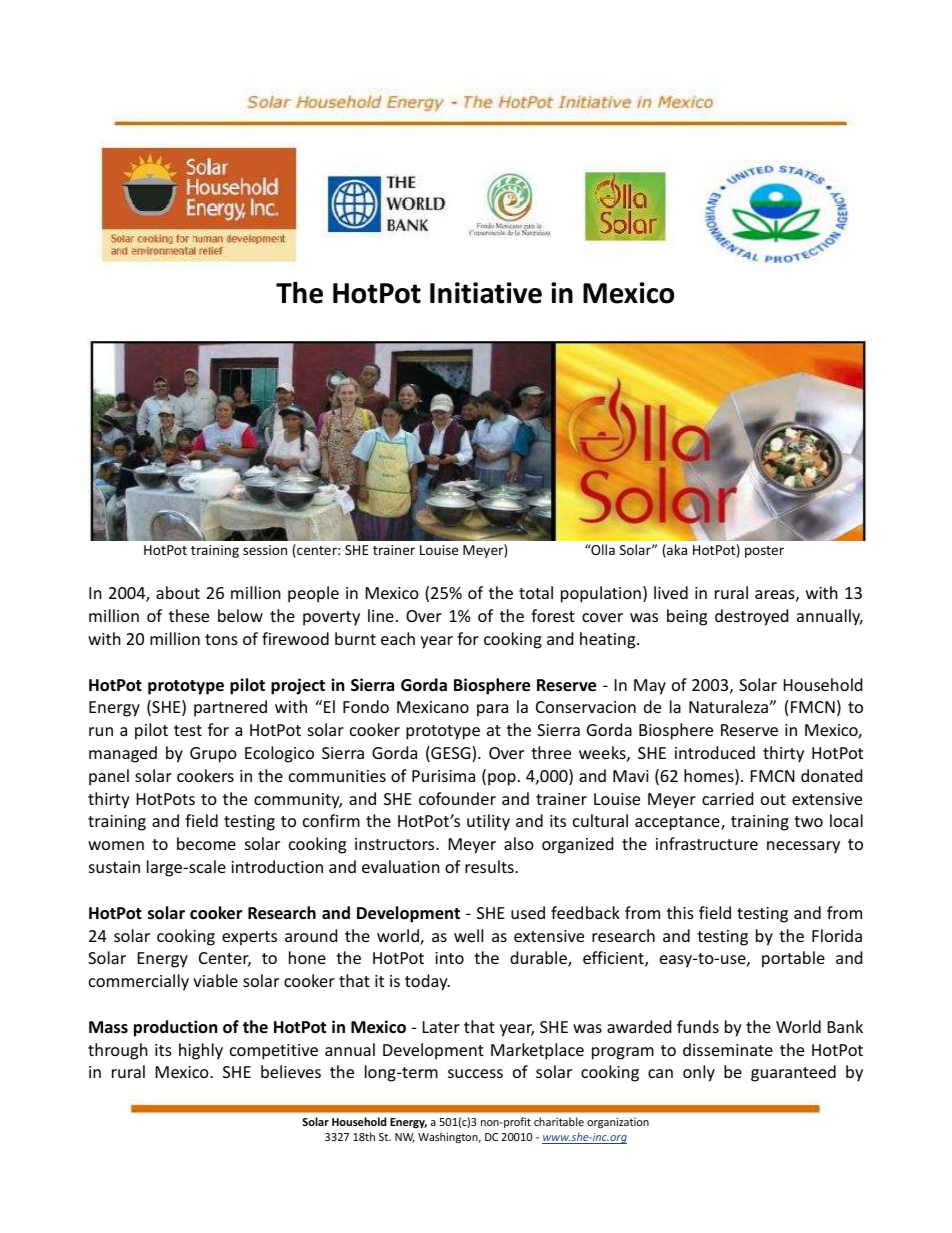 The width and height of the screenshot is (952, 1233). I want to click on aka, so click(676, 551).
